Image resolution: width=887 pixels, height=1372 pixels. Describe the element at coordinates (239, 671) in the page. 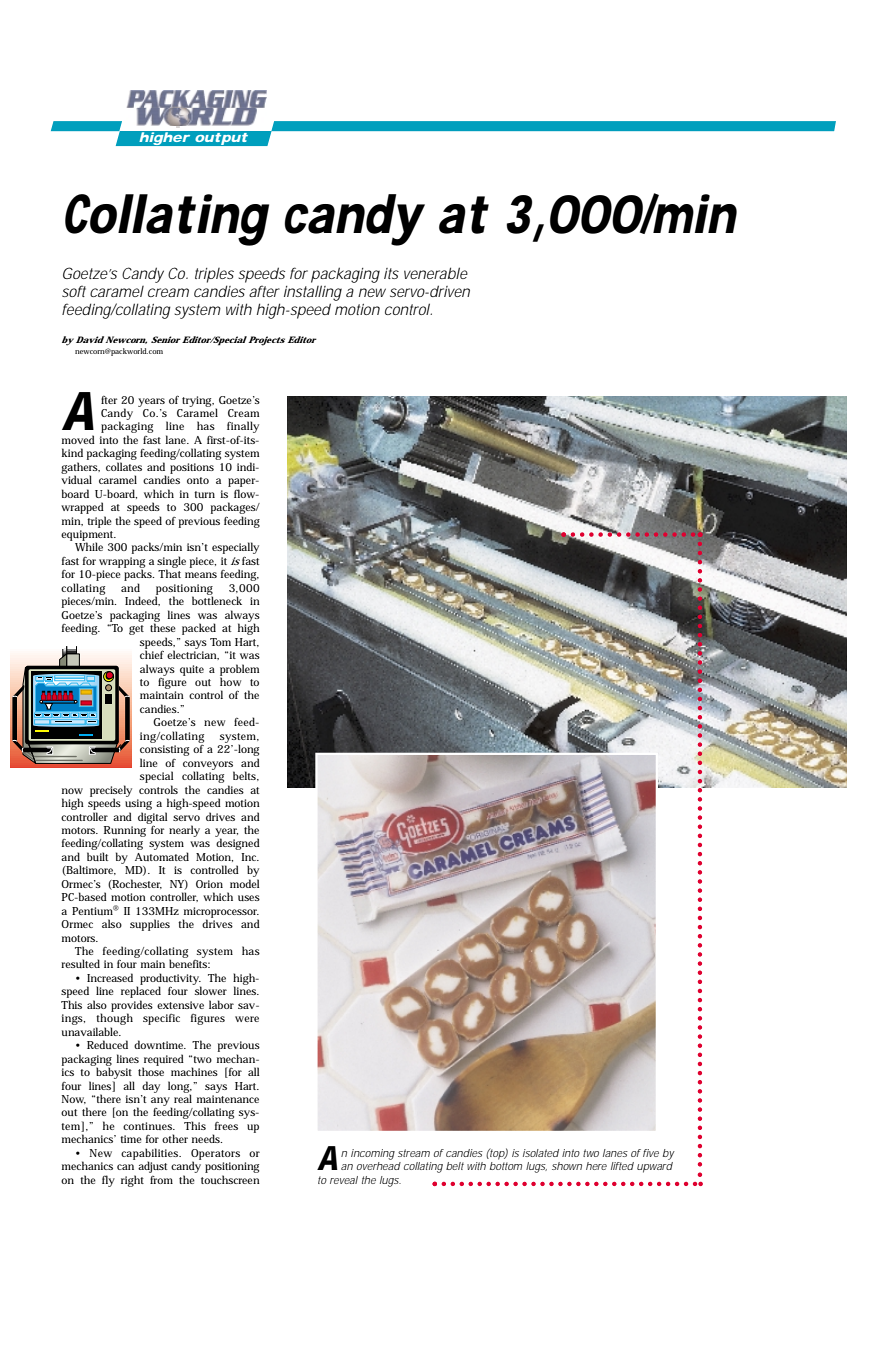

I see `problem` at that location.
